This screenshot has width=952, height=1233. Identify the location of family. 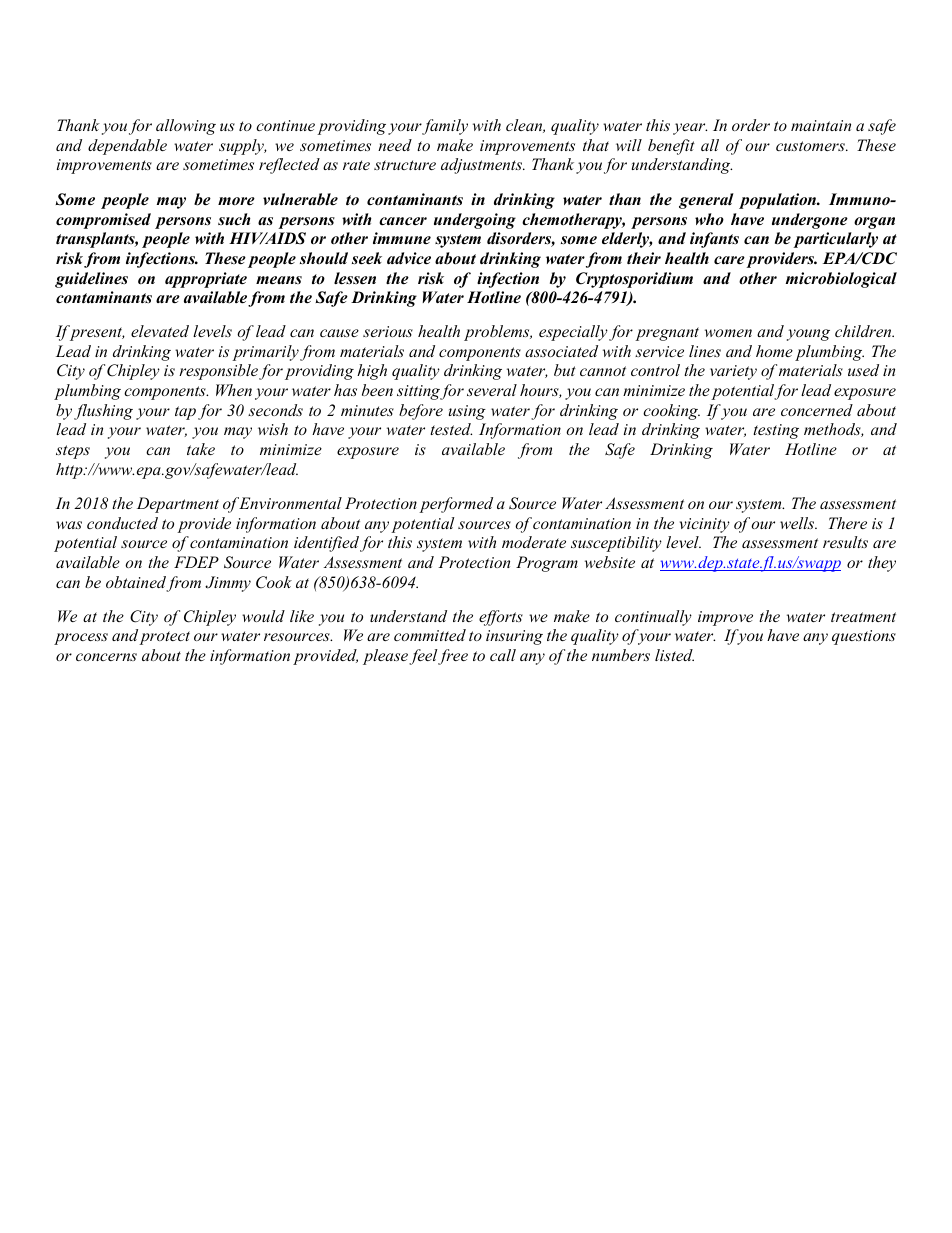
(444, 127).
